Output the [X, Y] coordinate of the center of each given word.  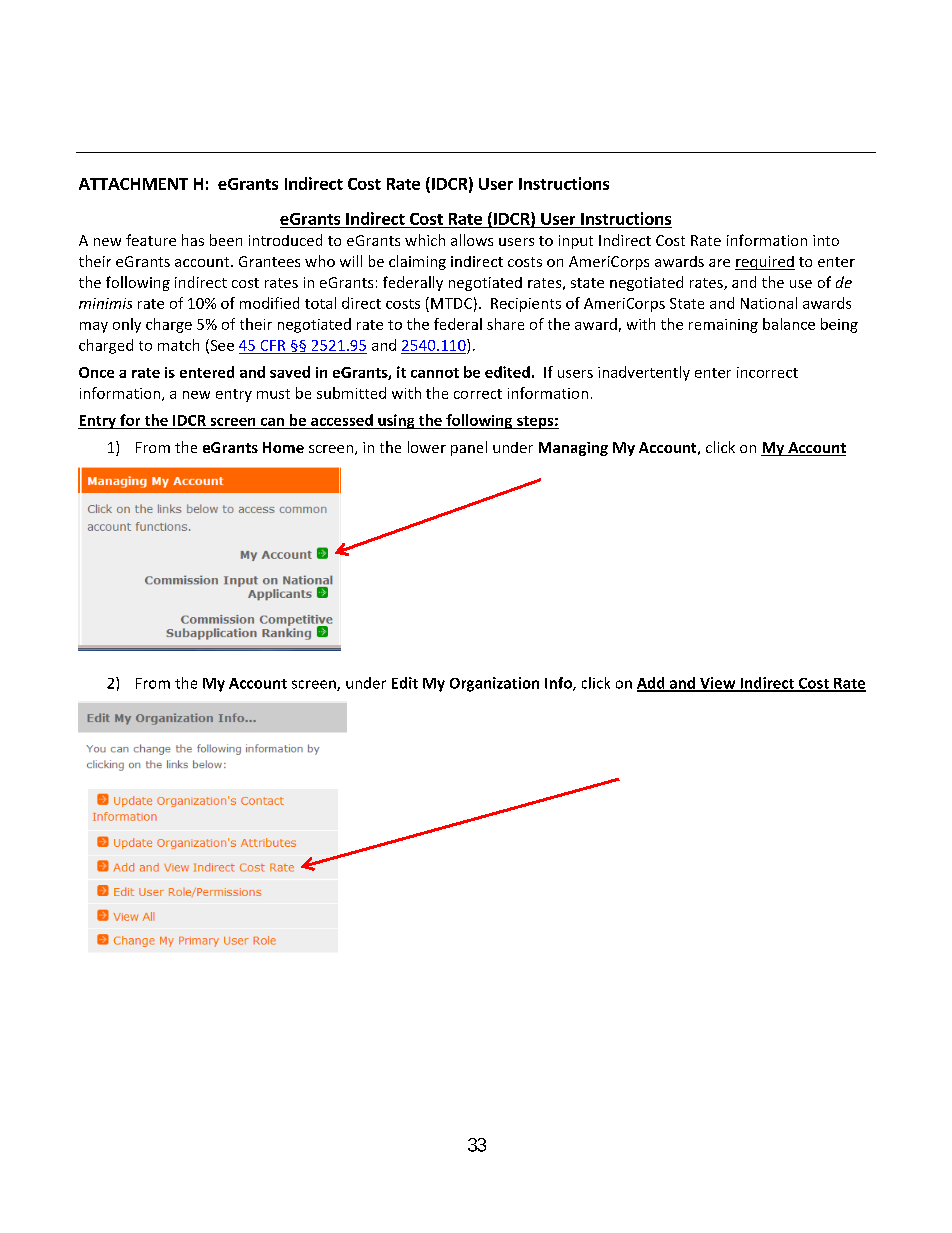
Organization [494, 684]
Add [652, 684]
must [273, 394]
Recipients [526, 305]
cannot [435, 373]
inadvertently [644, 373]
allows [472, 240]
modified [269, 303]
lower [427, 447]
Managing [573, 449]
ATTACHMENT [133, 184]
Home [283, 447]
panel [469, 448]
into [826, 240]
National [769, 303]
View [718, 684]
